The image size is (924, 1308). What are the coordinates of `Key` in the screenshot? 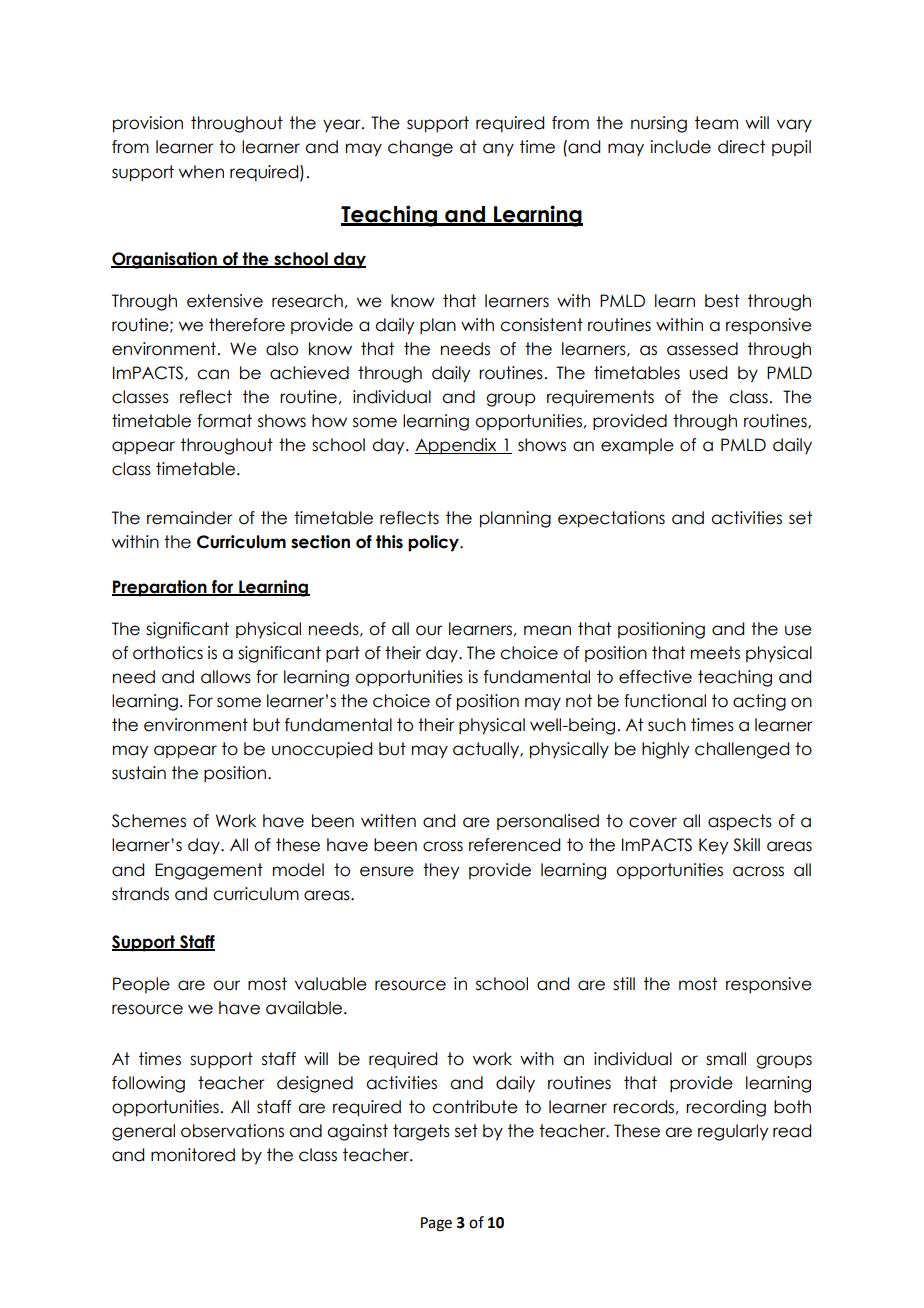 It's located at (713, 846).
